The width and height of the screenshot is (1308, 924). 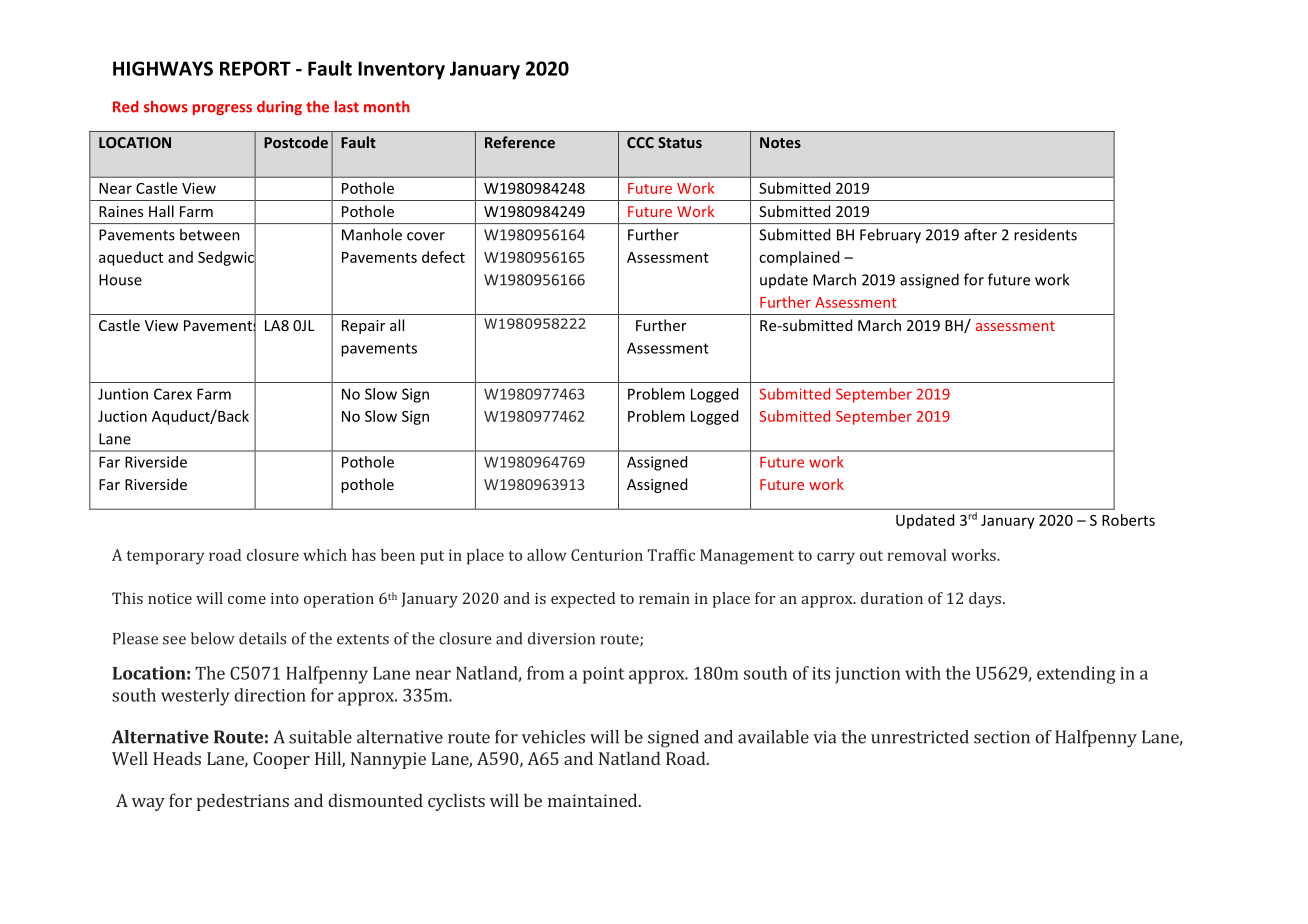 I want to click on progress, so click(x=222, y=109).
